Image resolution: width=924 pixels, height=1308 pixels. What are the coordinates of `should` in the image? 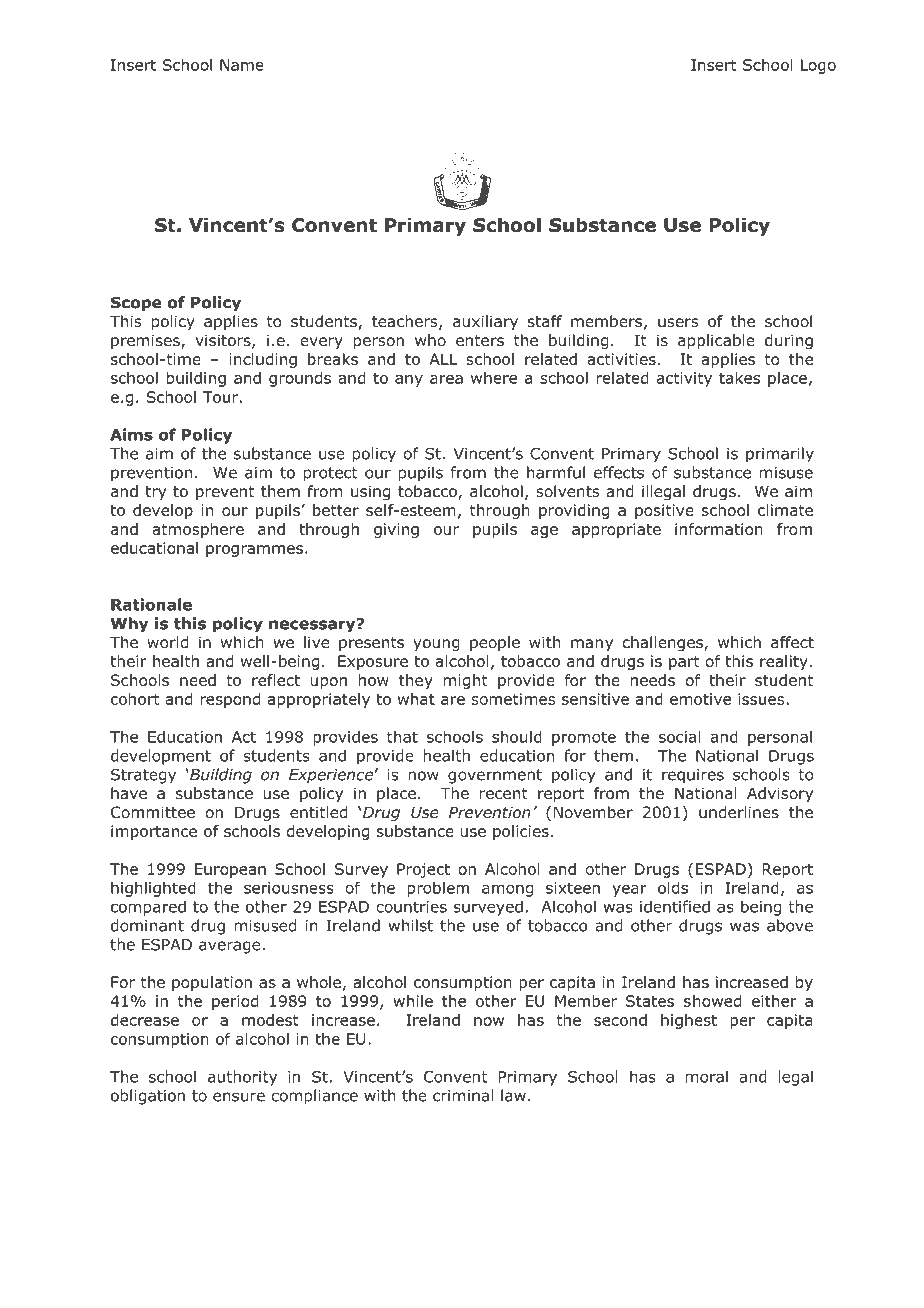 It's located at (517, 736).
